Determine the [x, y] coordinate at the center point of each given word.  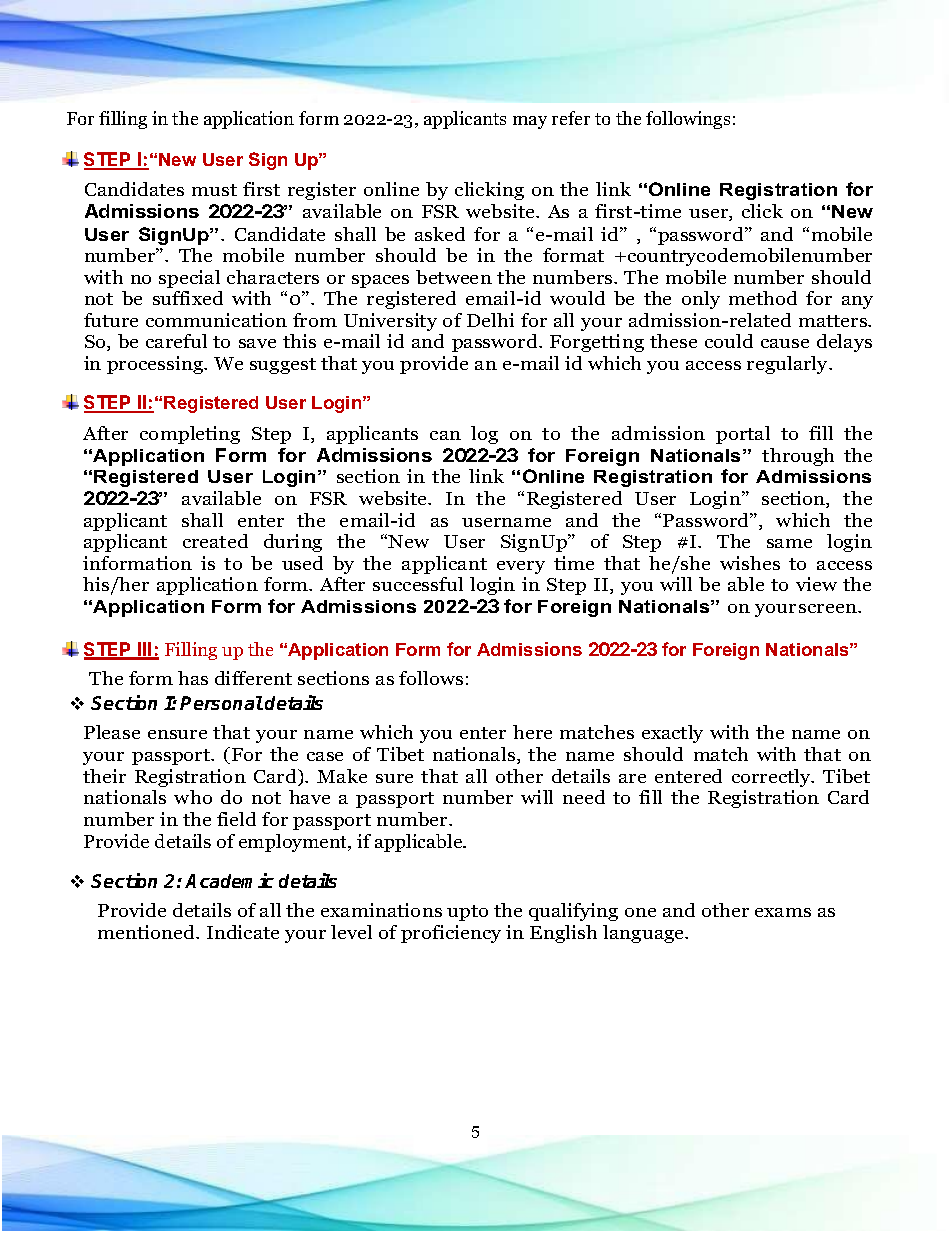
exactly [672, 734]
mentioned [148, 932]
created [215, 541]
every [521, 567]
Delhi [490, 320]
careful [176, 341]
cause [785, 343]
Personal [221, 703]
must [214, 190]
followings [688, 120]
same [789, 543]
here [532, 732]
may [530, 122]
